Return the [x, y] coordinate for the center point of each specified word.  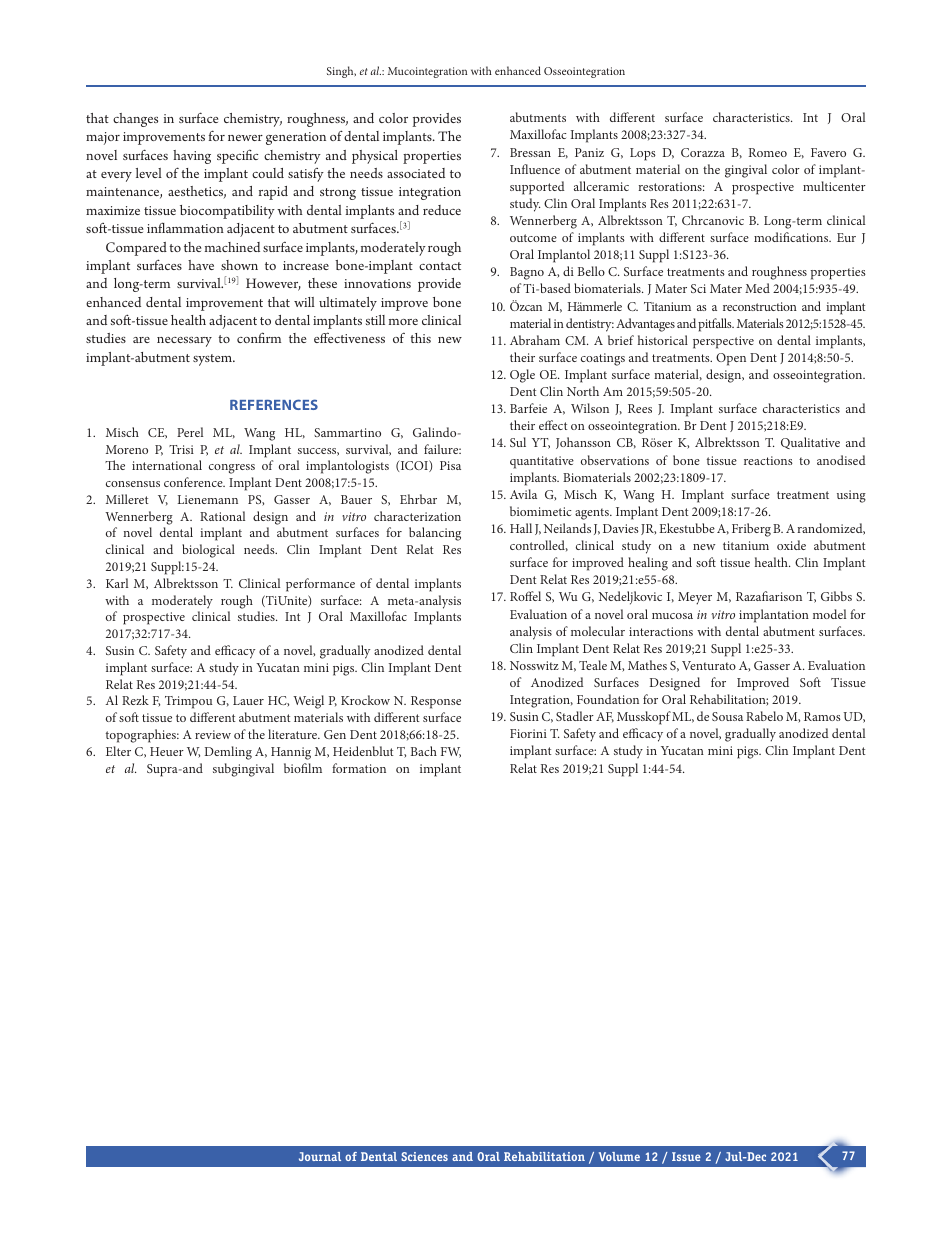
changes [135, 120]
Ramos [822, 716]
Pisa [450, 465]
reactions [768, 460]
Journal [320, 1156]
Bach [424, 751]
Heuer [167, 751]
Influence [535, 169]
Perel [190, 432]
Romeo [768, 152]
